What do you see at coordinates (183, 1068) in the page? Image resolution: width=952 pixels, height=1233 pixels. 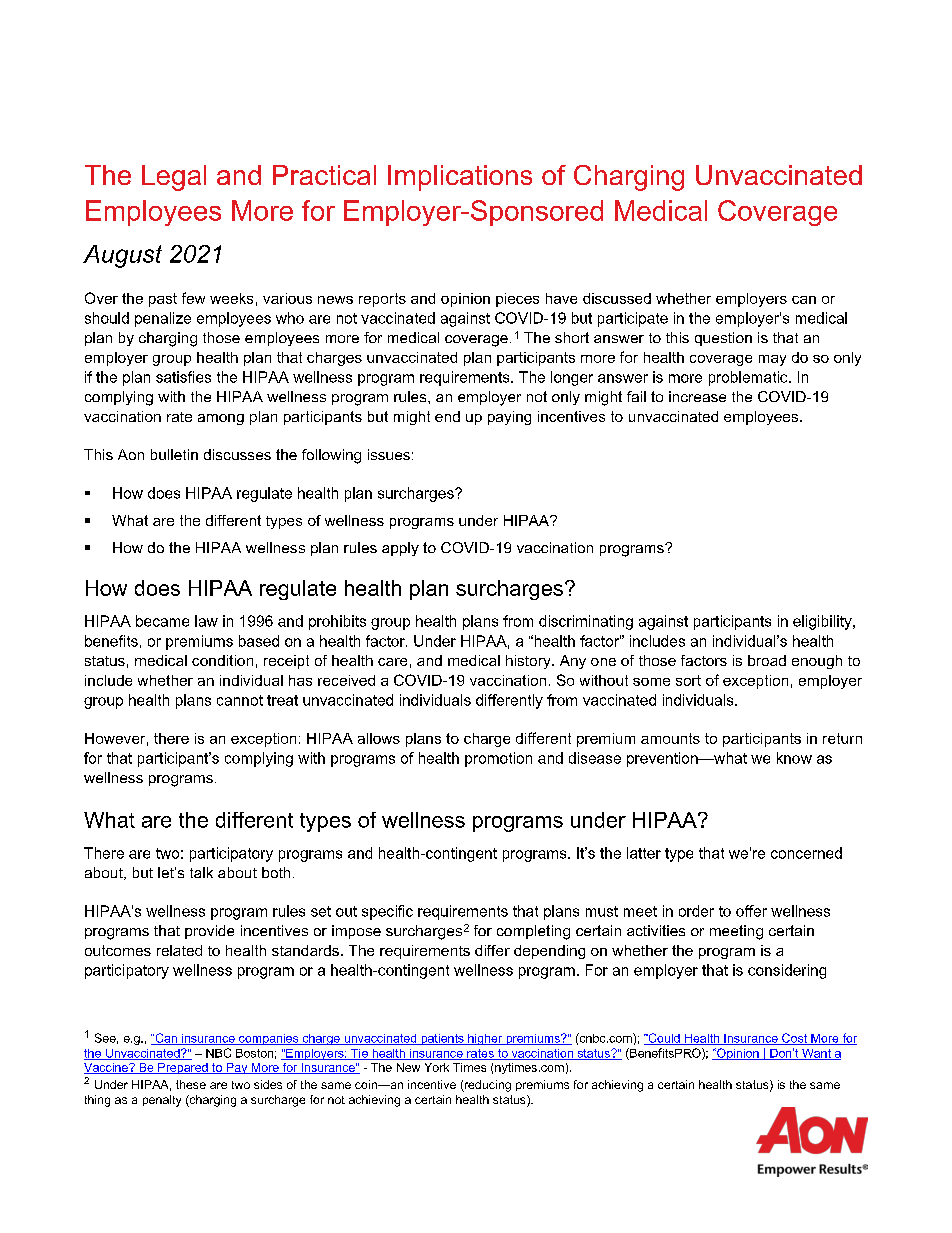 I see `Prepared` at bounding box center [183, 1068].
